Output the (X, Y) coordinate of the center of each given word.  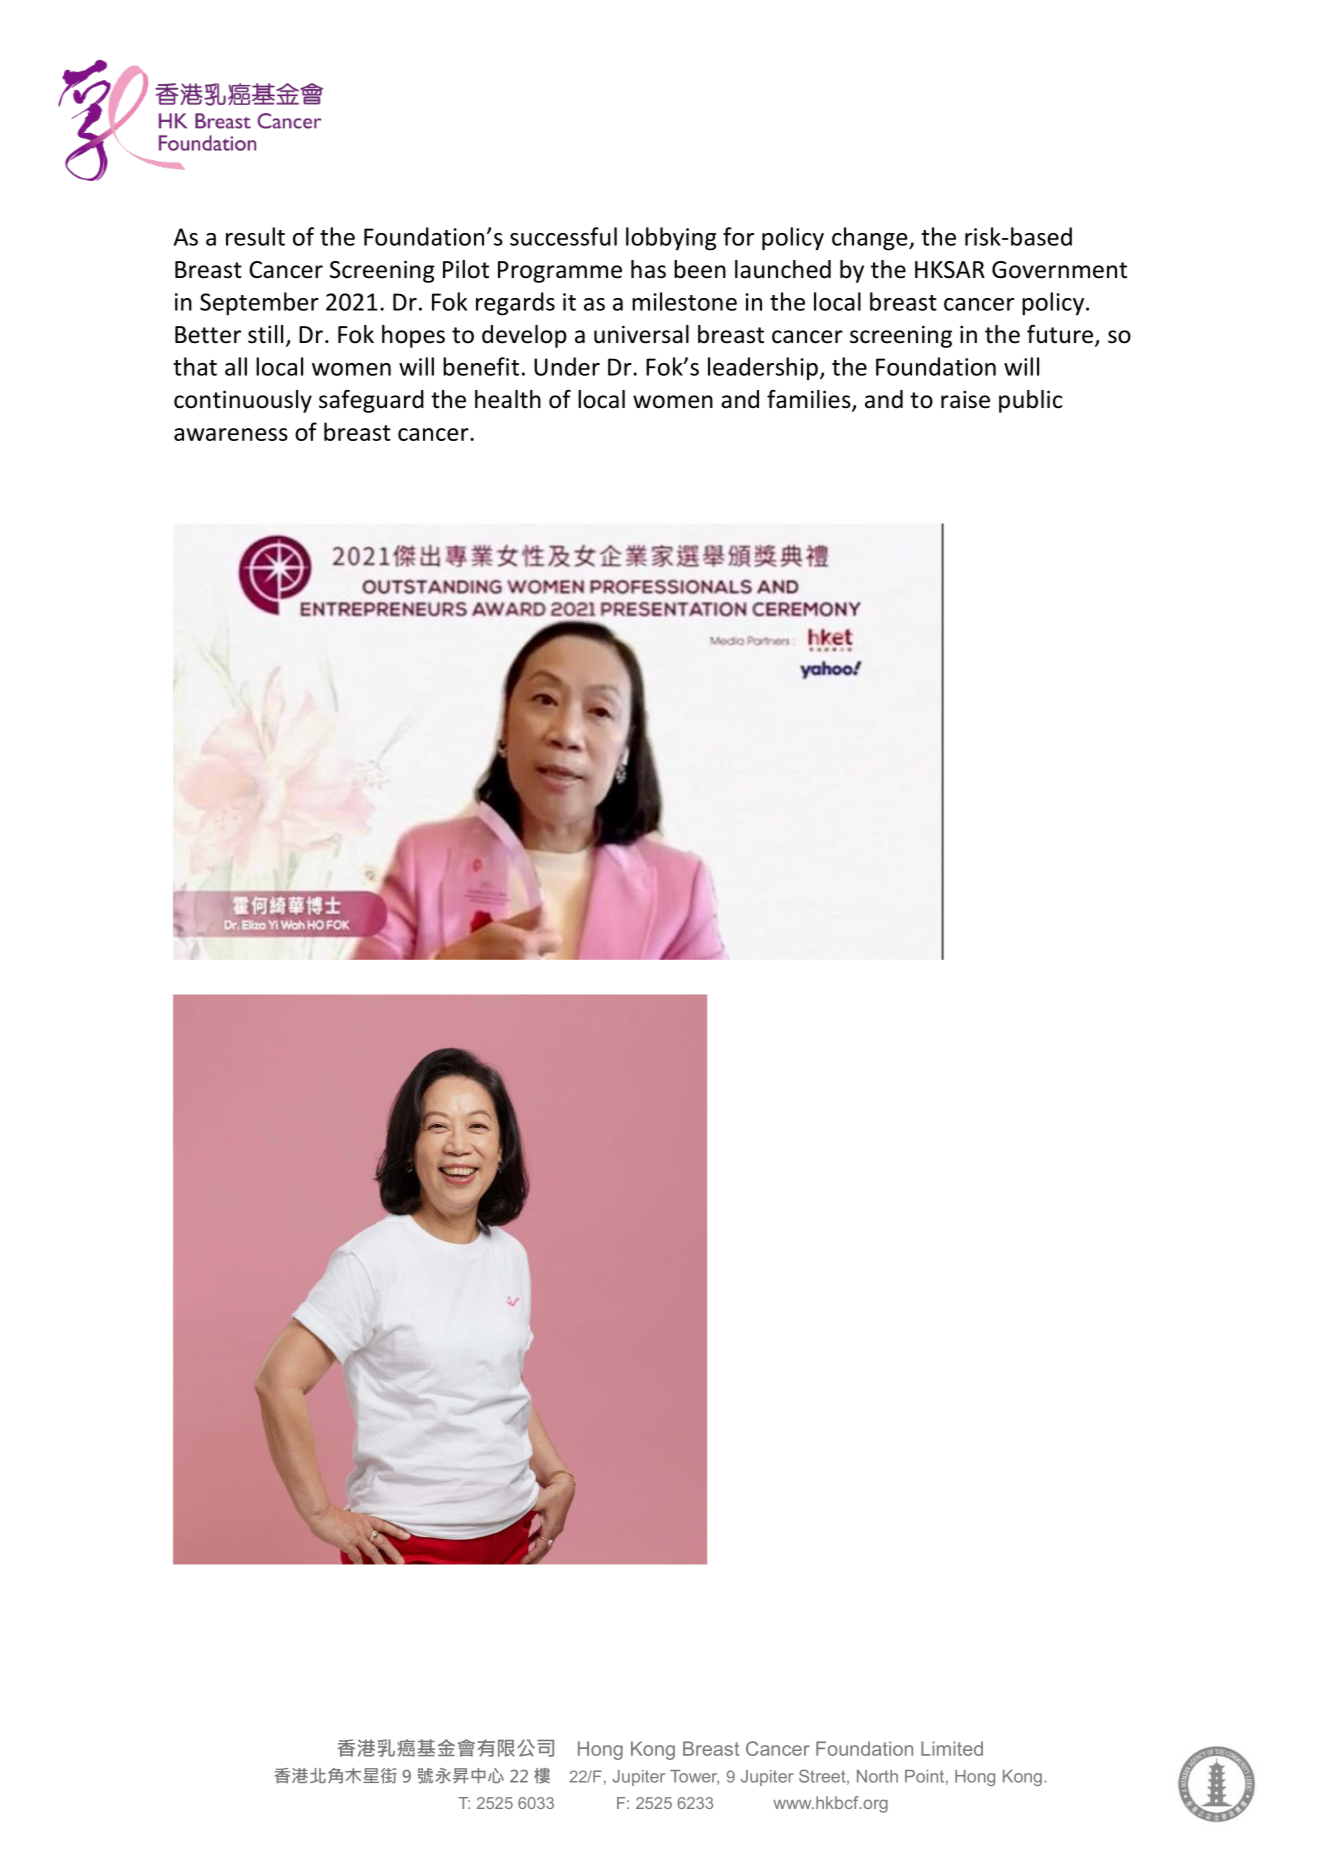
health (508, 399)
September (259, 304)
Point (924, 1776)
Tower (694, 1777)
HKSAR (950, 270)
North (877, 1776)
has (648, 269)
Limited (952, 1748)
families (810, 400)
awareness (231, 434)
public (1030, 401)
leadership (763, 369)
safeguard (371, 401)
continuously (243, 401)
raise (965, 399)
